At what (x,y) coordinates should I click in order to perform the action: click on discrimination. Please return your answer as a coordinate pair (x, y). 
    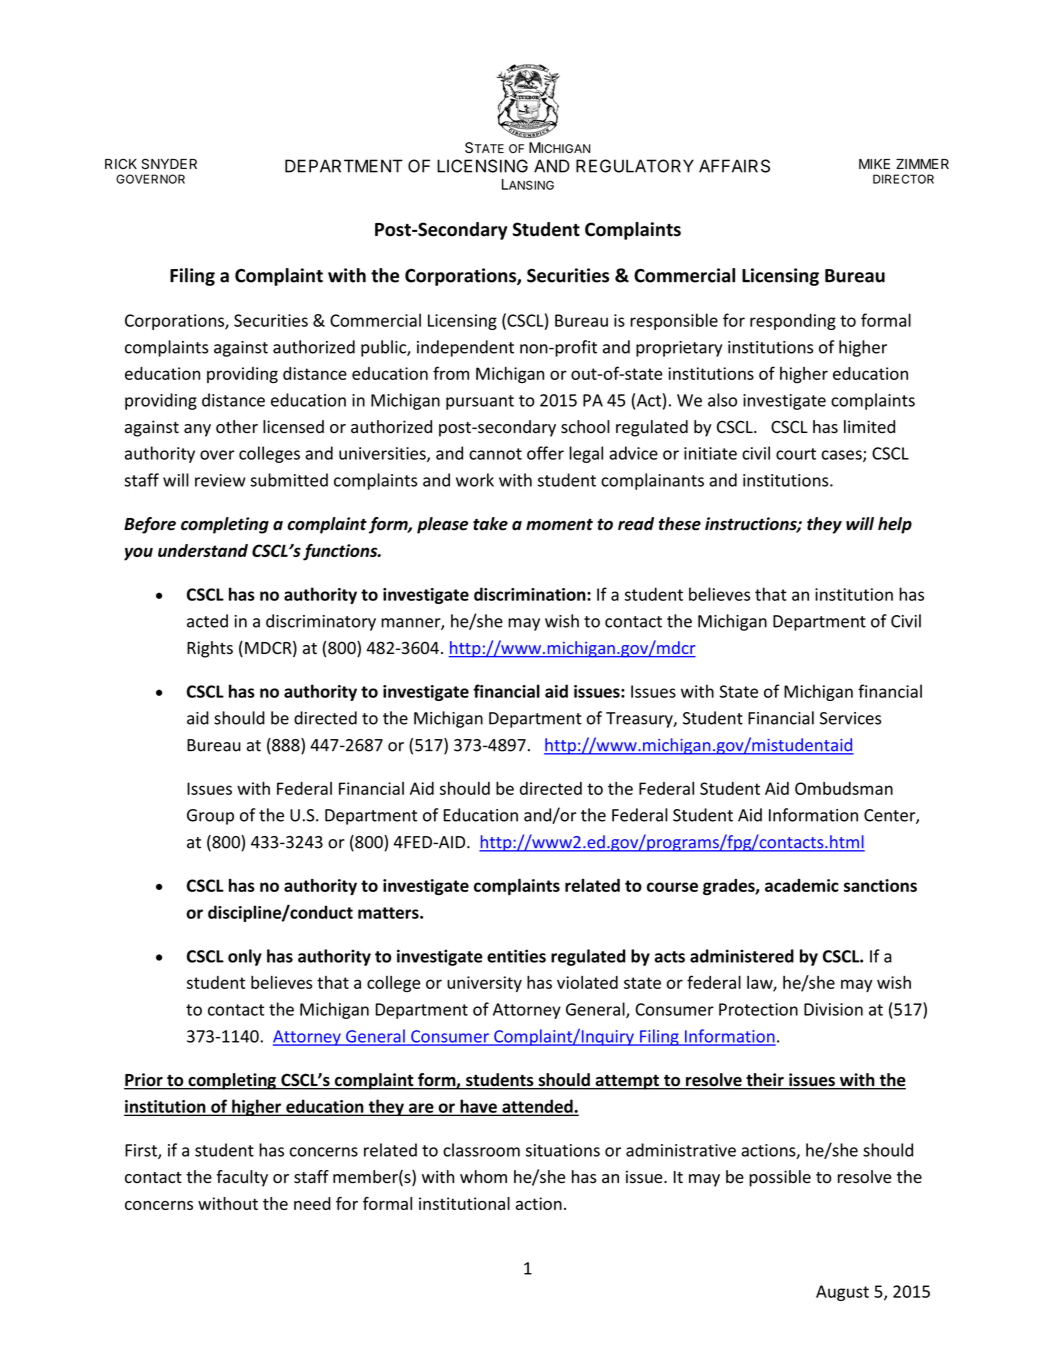
    Looking at the image, I should click on (531, 594).
